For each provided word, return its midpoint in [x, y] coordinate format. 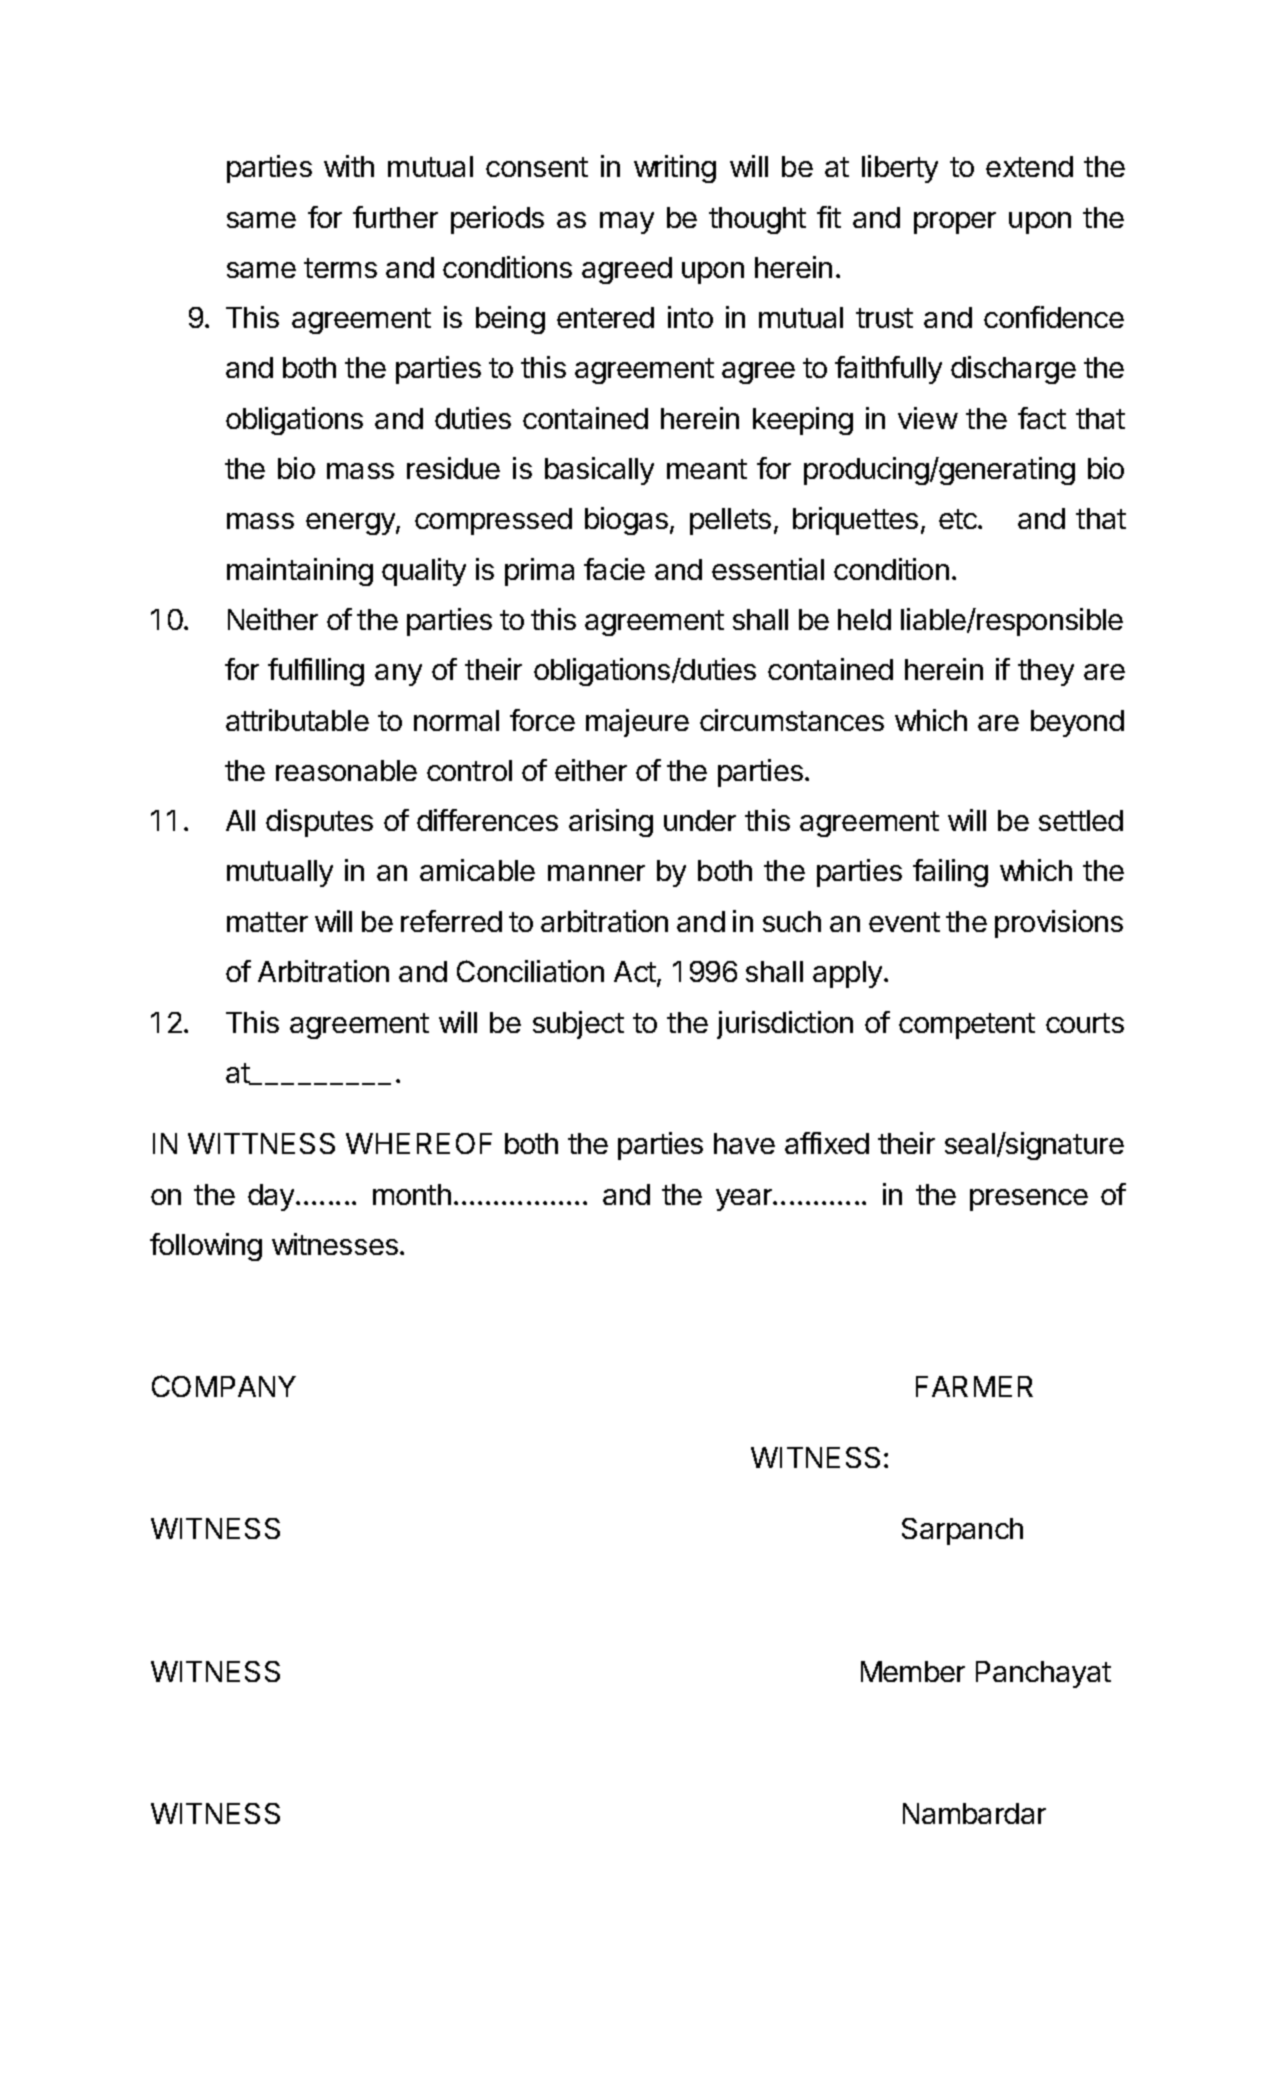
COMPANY [224, 1386]
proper [955, 223]
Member [913, 1671]
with [349, 166]
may [627, 223]
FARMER [974, 1386]
